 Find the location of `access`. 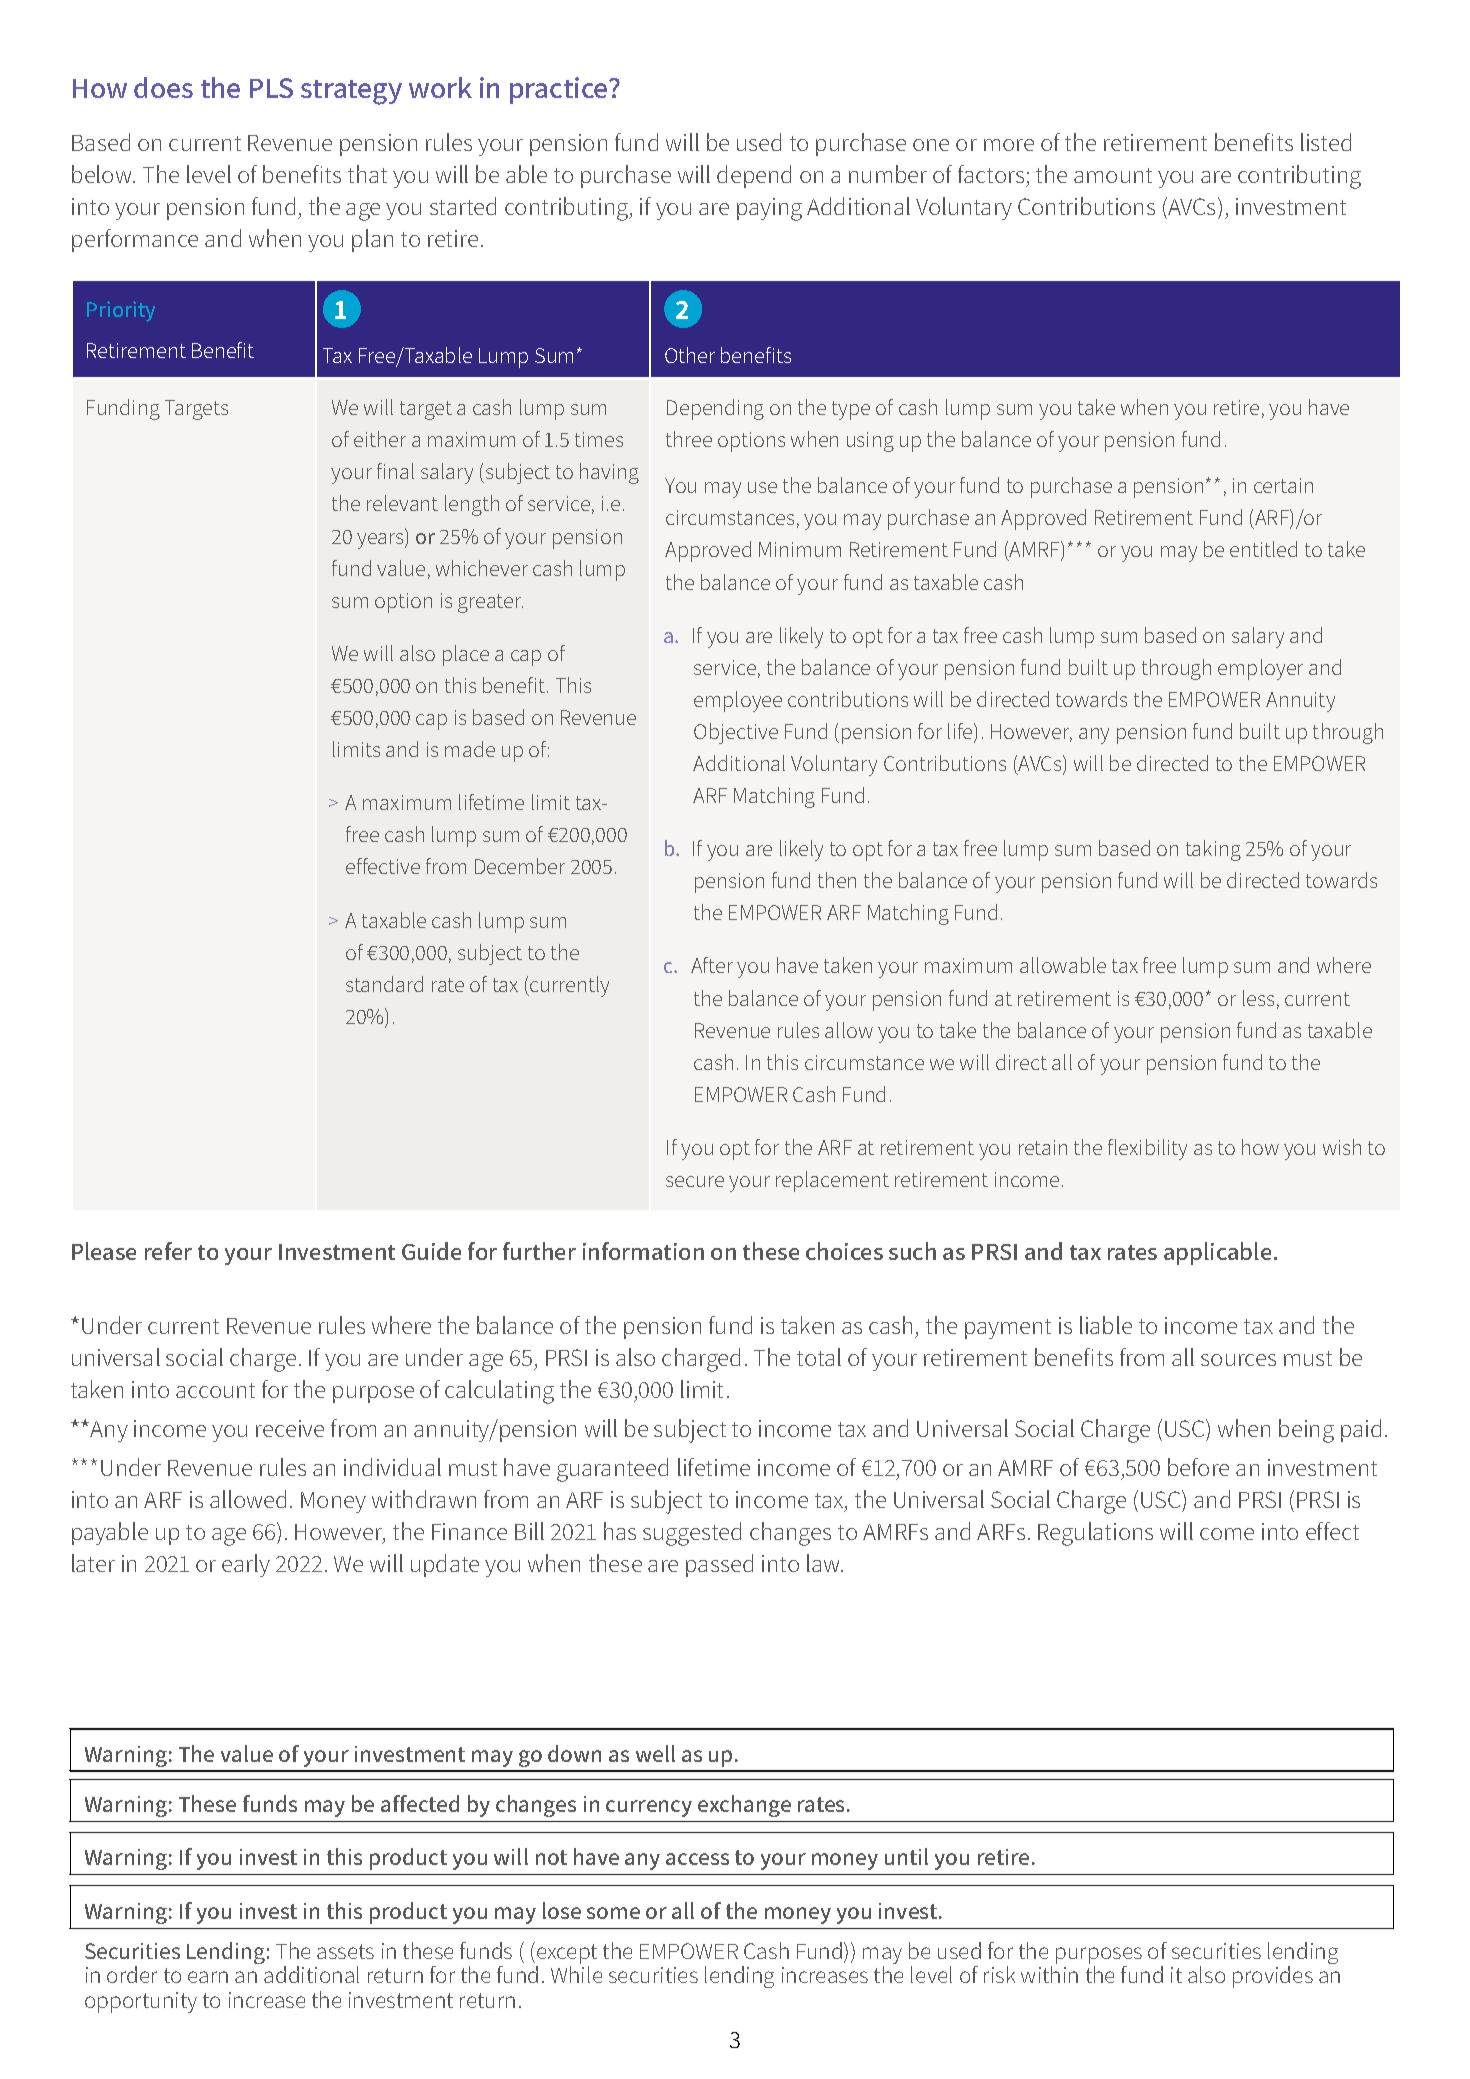

access is located at coordinates (697, 1859).
